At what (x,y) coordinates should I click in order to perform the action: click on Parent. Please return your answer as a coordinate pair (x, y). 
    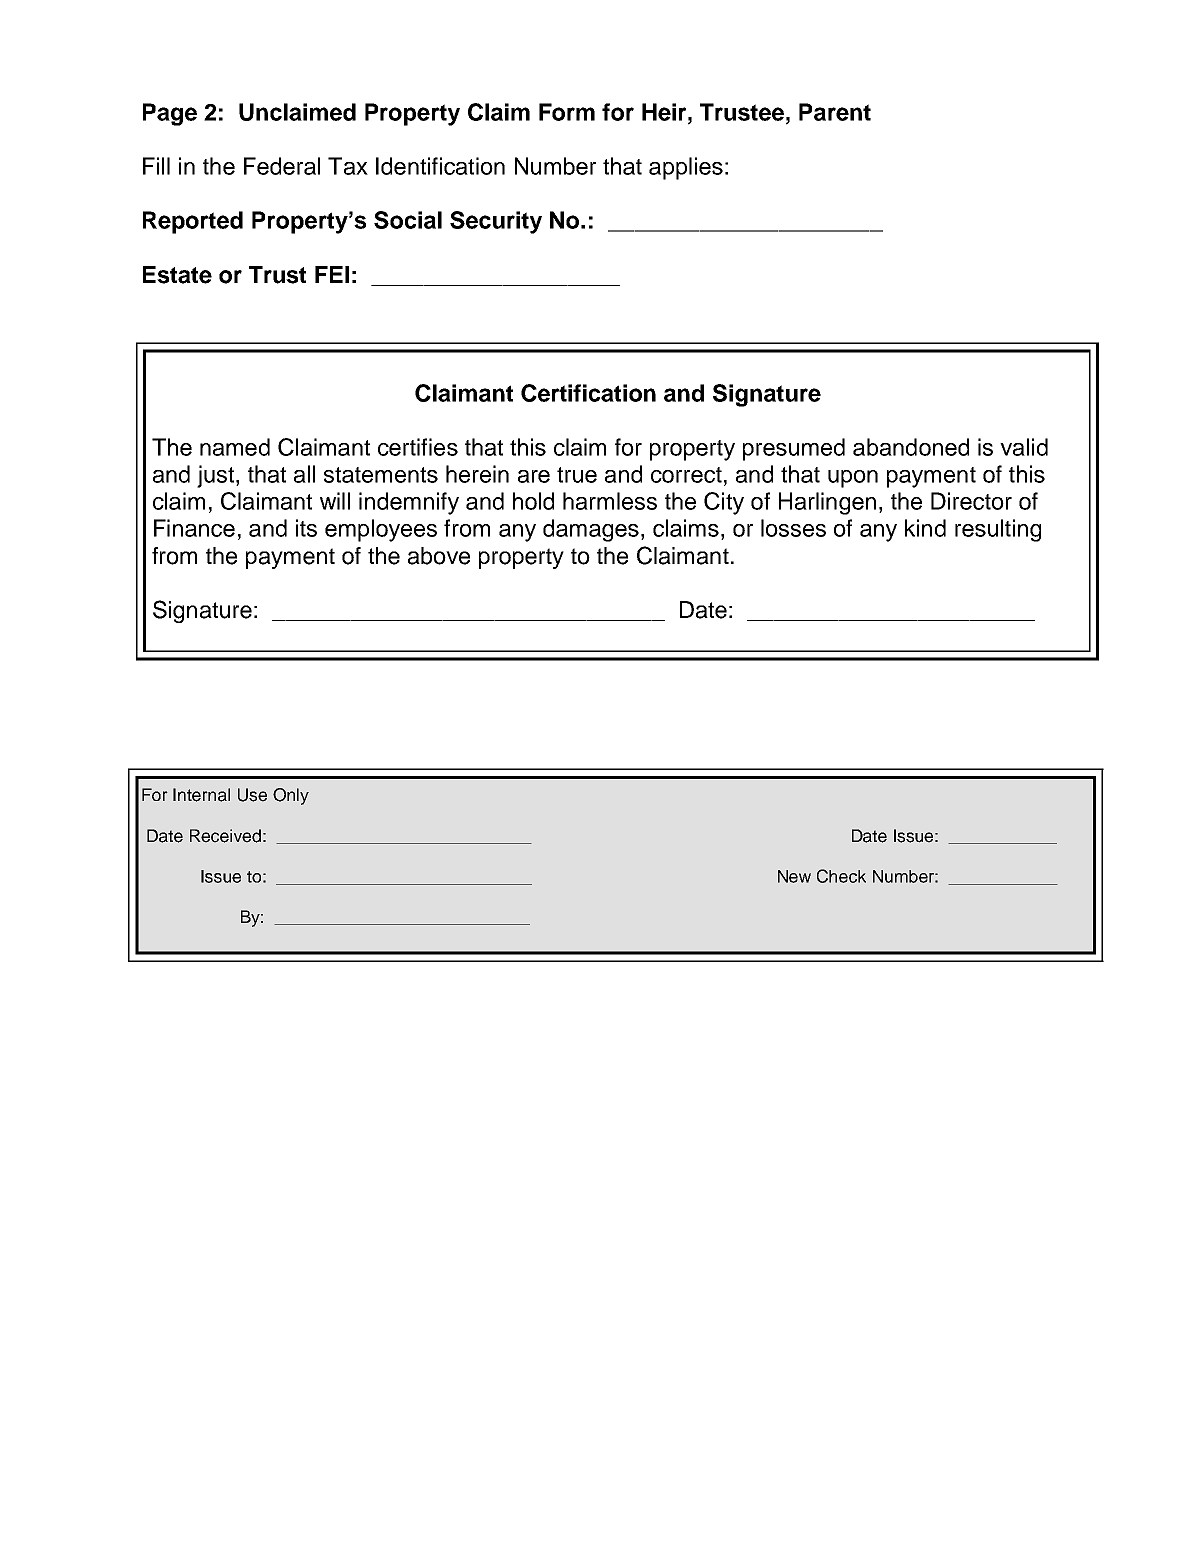
    Looking at the image, I should click on (835, 112).
